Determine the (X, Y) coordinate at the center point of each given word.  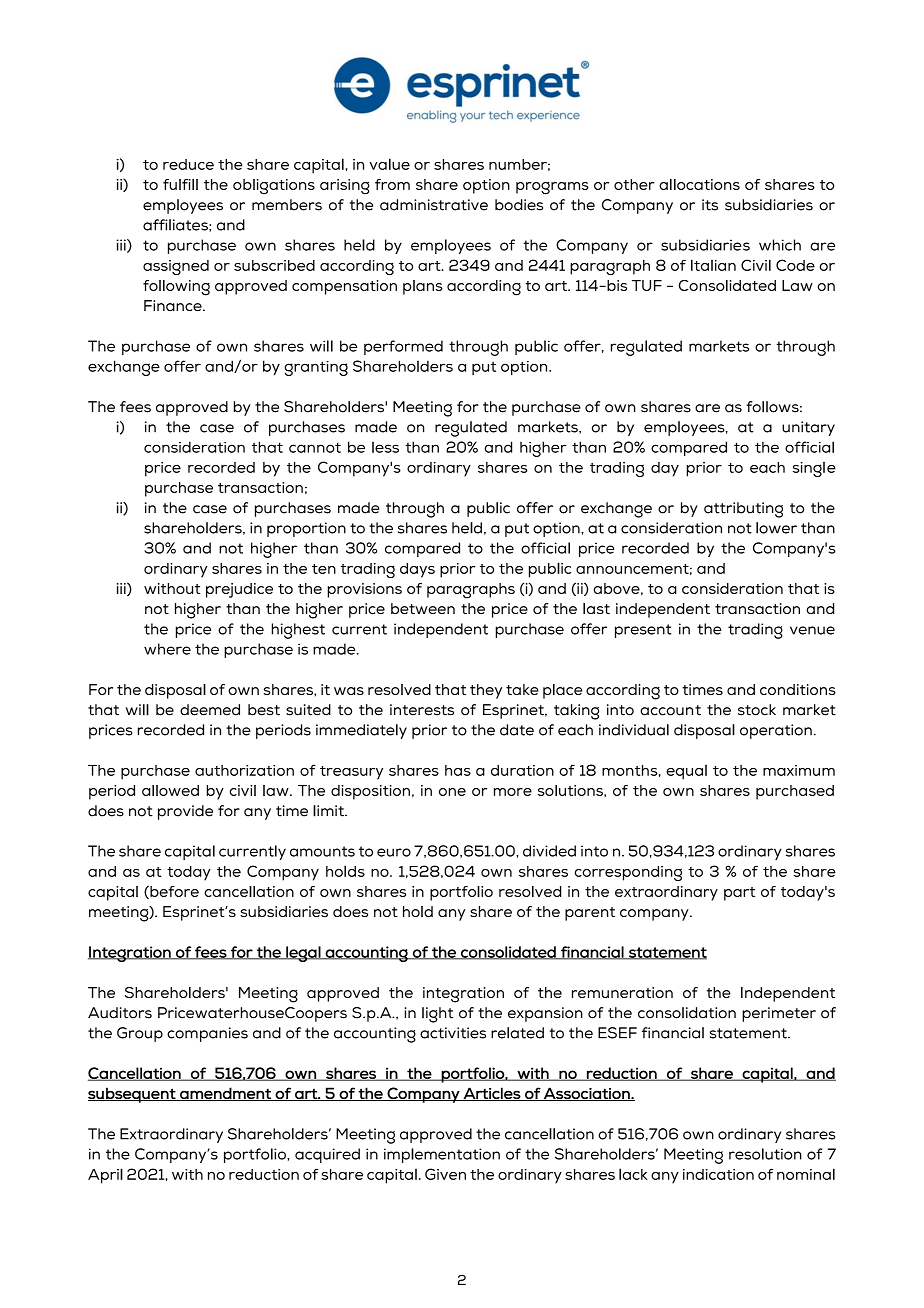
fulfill (180, 184)
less (385, 447)
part (739, 894)
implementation (442, 1155)
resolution (765, 1154)
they (486, 691)
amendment (225, 1094)
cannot (315, 447)
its (710, 205)
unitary (808, 428)
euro (394, 852)
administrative (434, 205)
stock (757, 710)
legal (303, 954)
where (167, 649)
